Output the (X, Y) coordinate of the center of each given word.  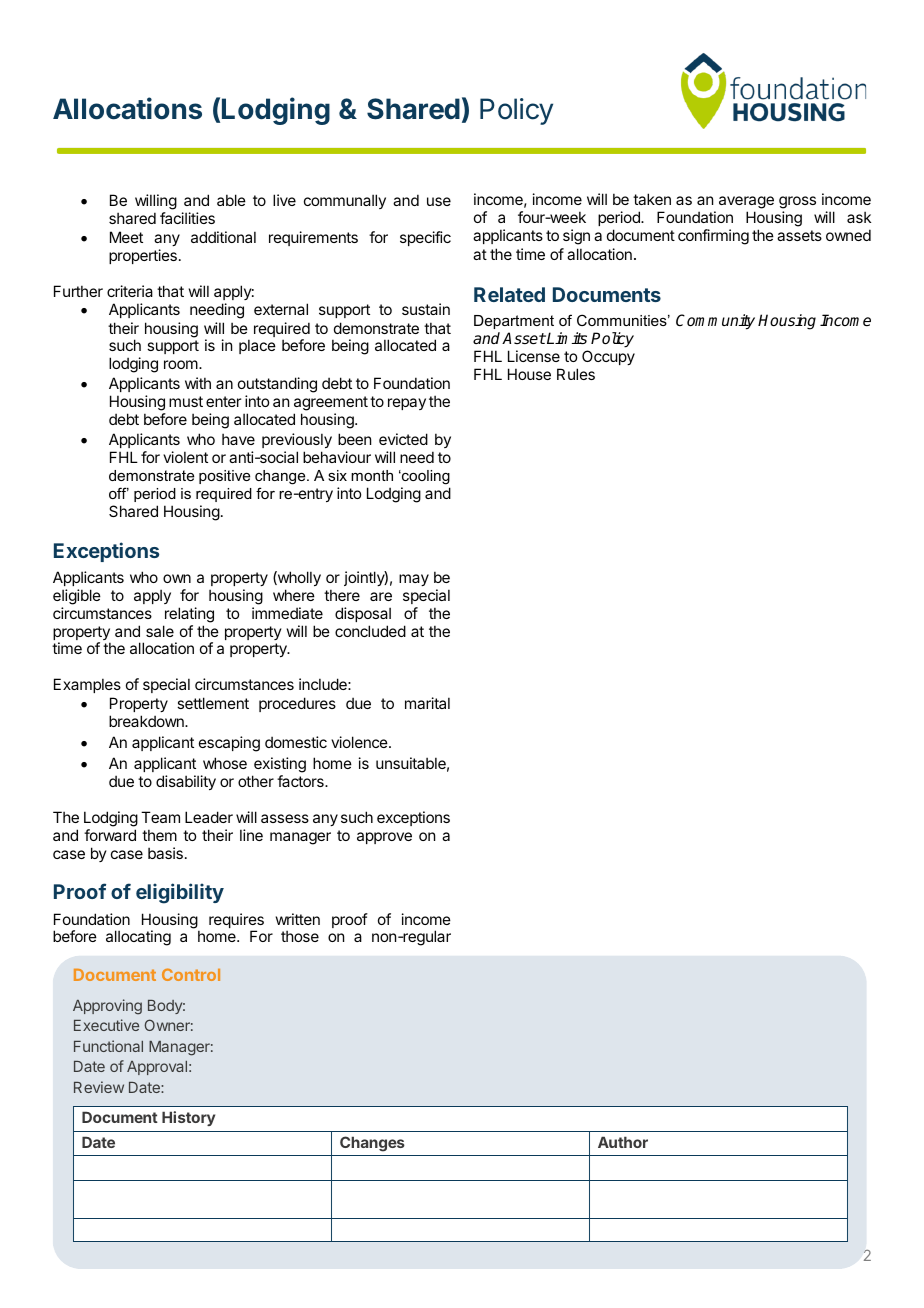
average (746, 204)
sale (160, 631)
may (414, 580)
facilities (187, 218)
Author (623, 1142)
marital (427, 703)
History (188, 1118)
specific (425, 238)
